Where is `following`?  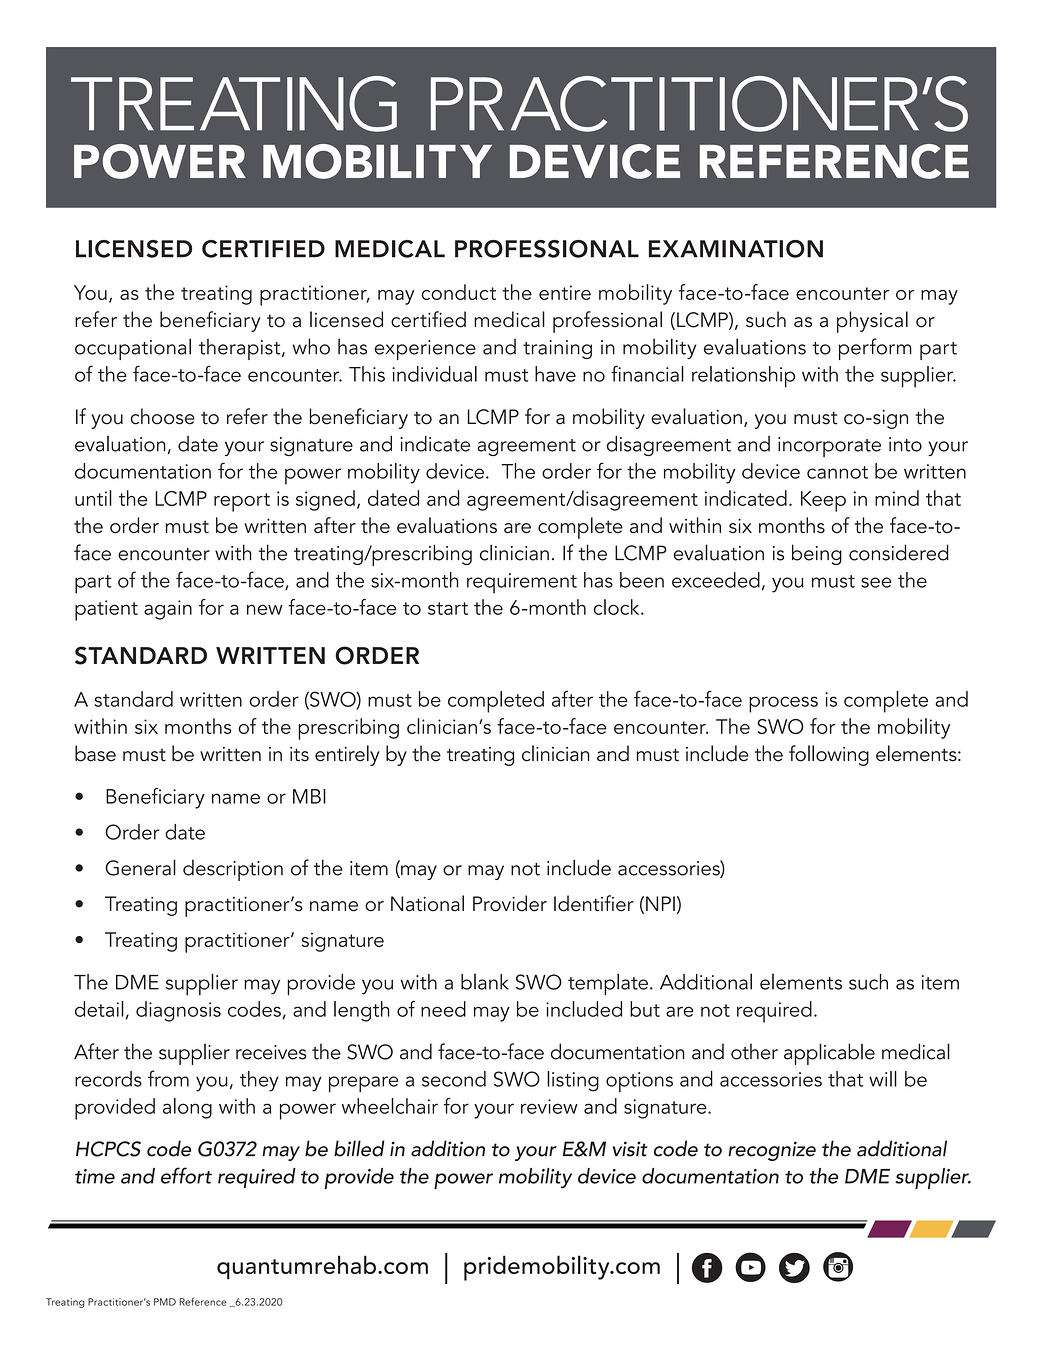
following is located at coordinates (829, 755).
